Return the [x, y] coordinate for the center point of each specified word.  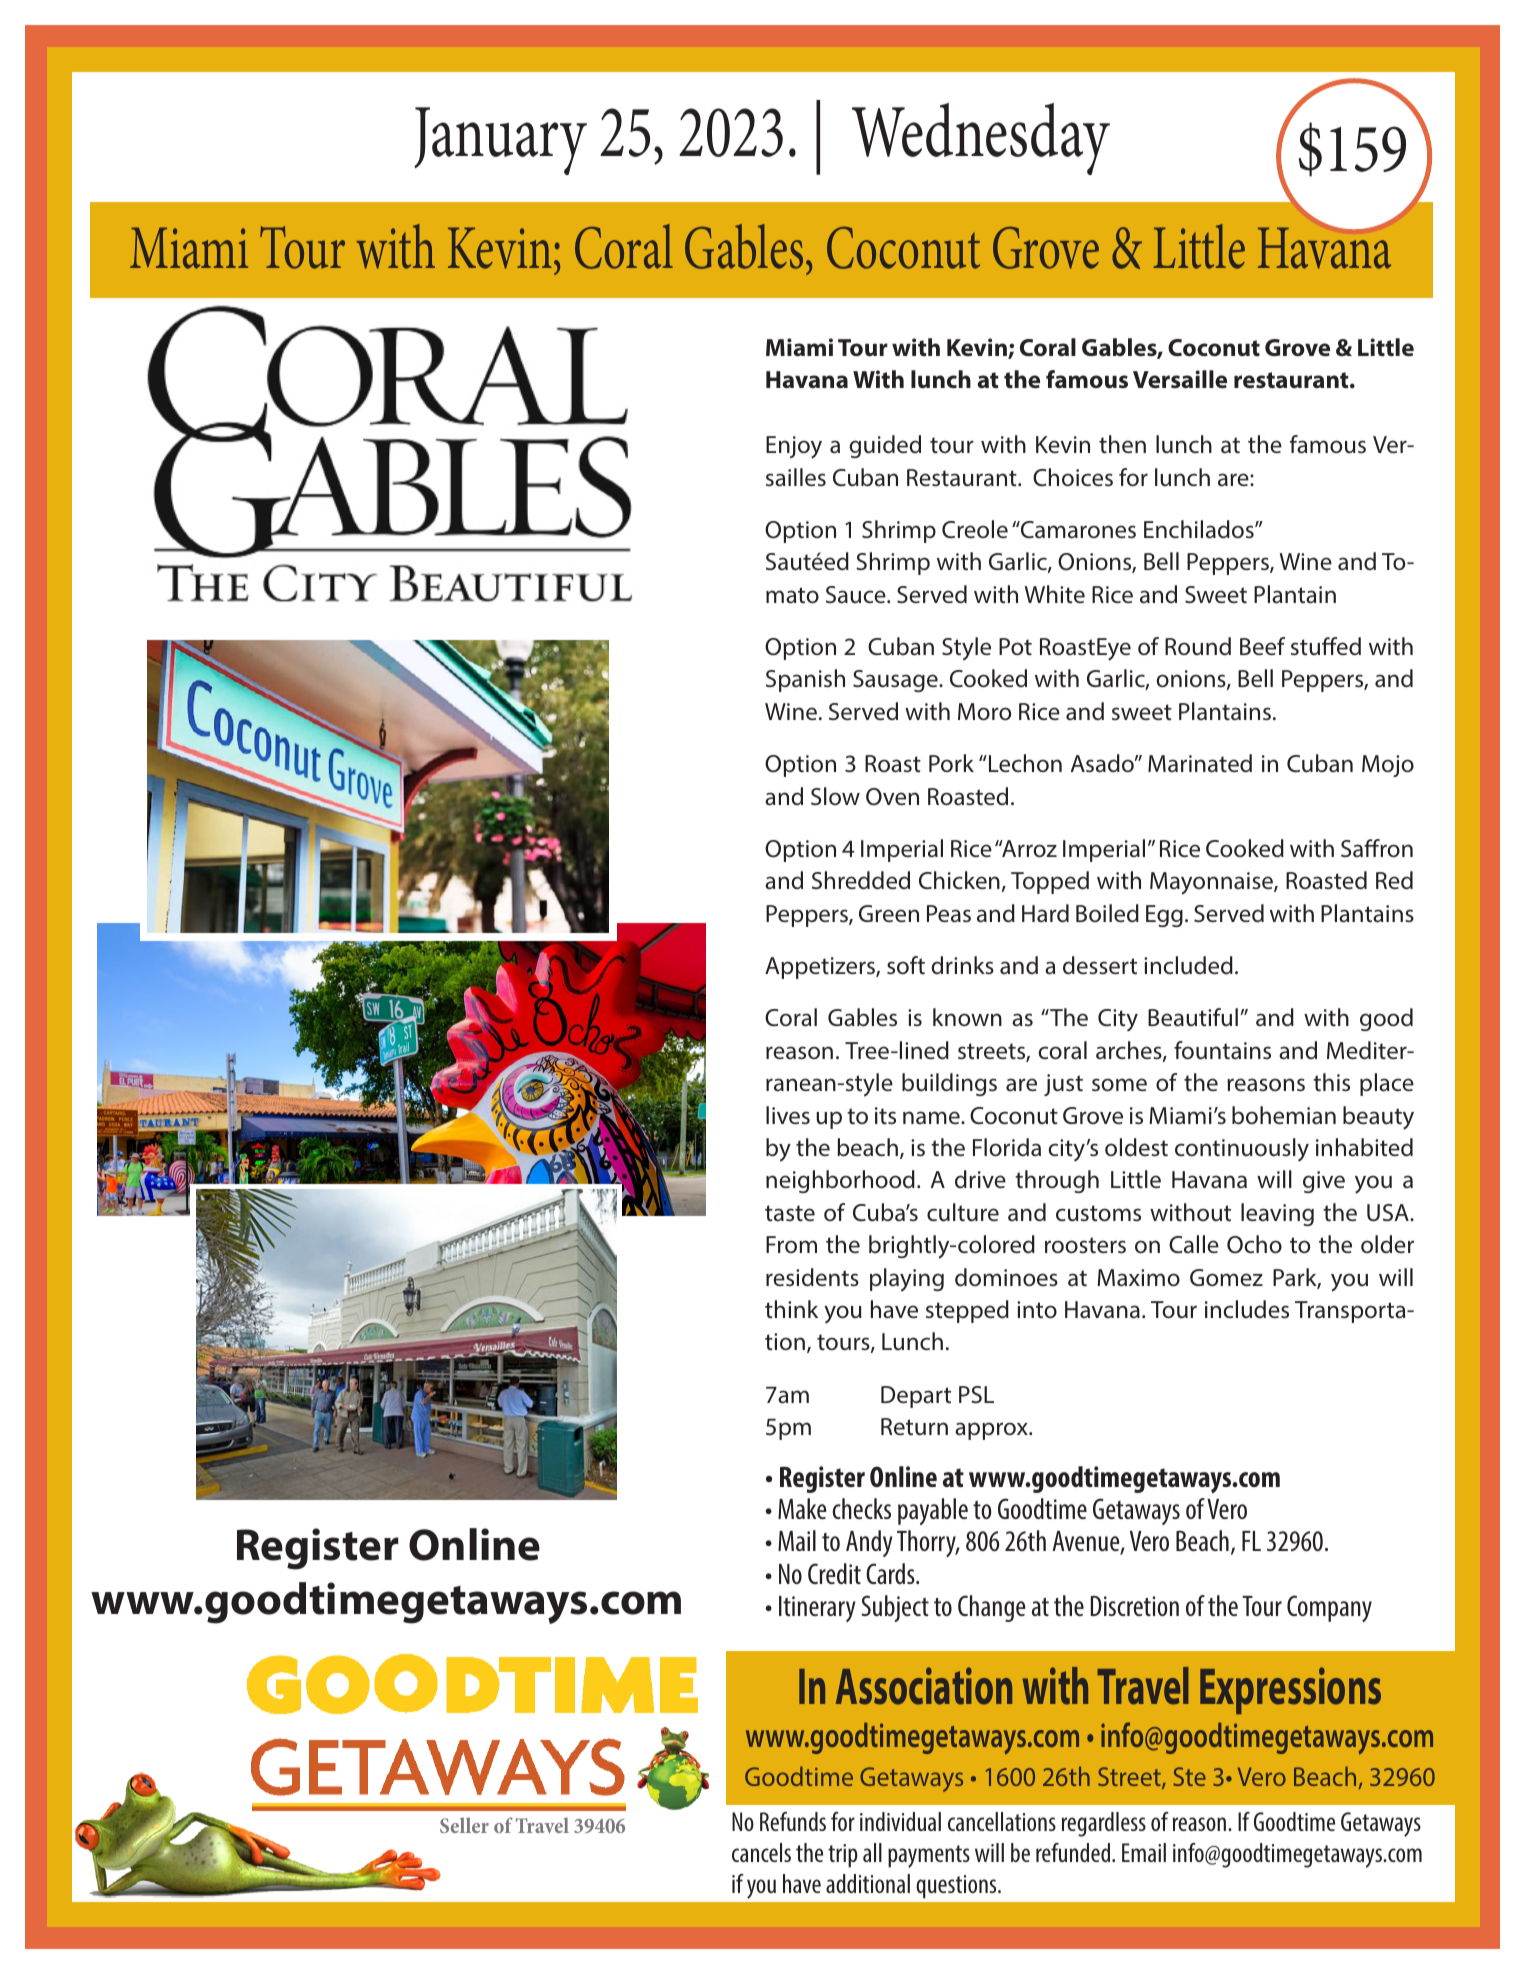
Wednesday [981, 139]
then [1122, 444]
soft [906, 965]
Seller [464, 1825]
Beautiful [1193, 1017]
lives [788, 1115]
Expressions [1290, 1690]
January [500, 141]
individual [900, 1821]
